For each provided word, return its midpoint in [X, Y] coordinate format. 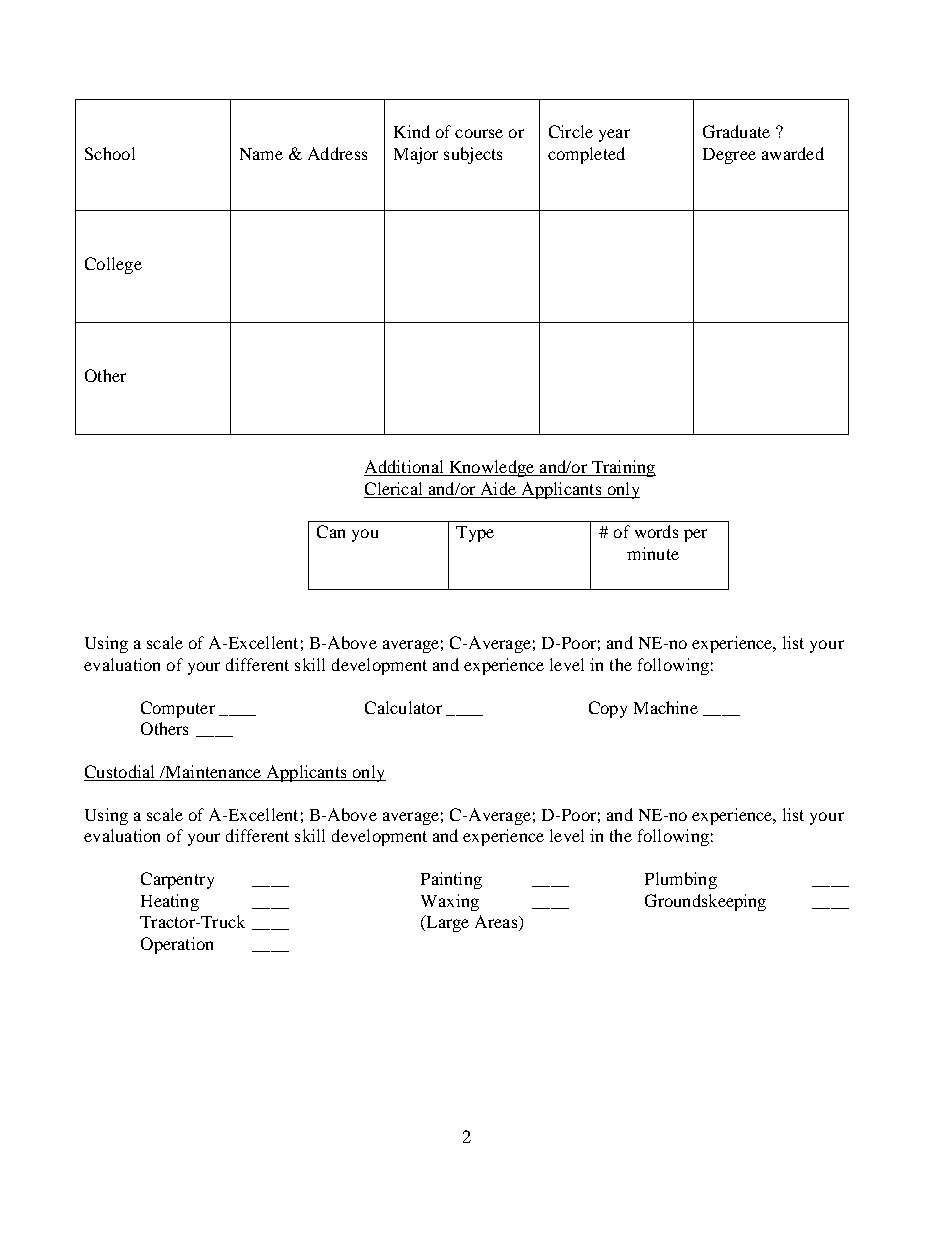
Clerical [393, 488]
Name [261, 154]
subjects [473, 155]
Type [475, 534]
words [656, 531]
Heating [170, 902]
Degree [729, 156]
